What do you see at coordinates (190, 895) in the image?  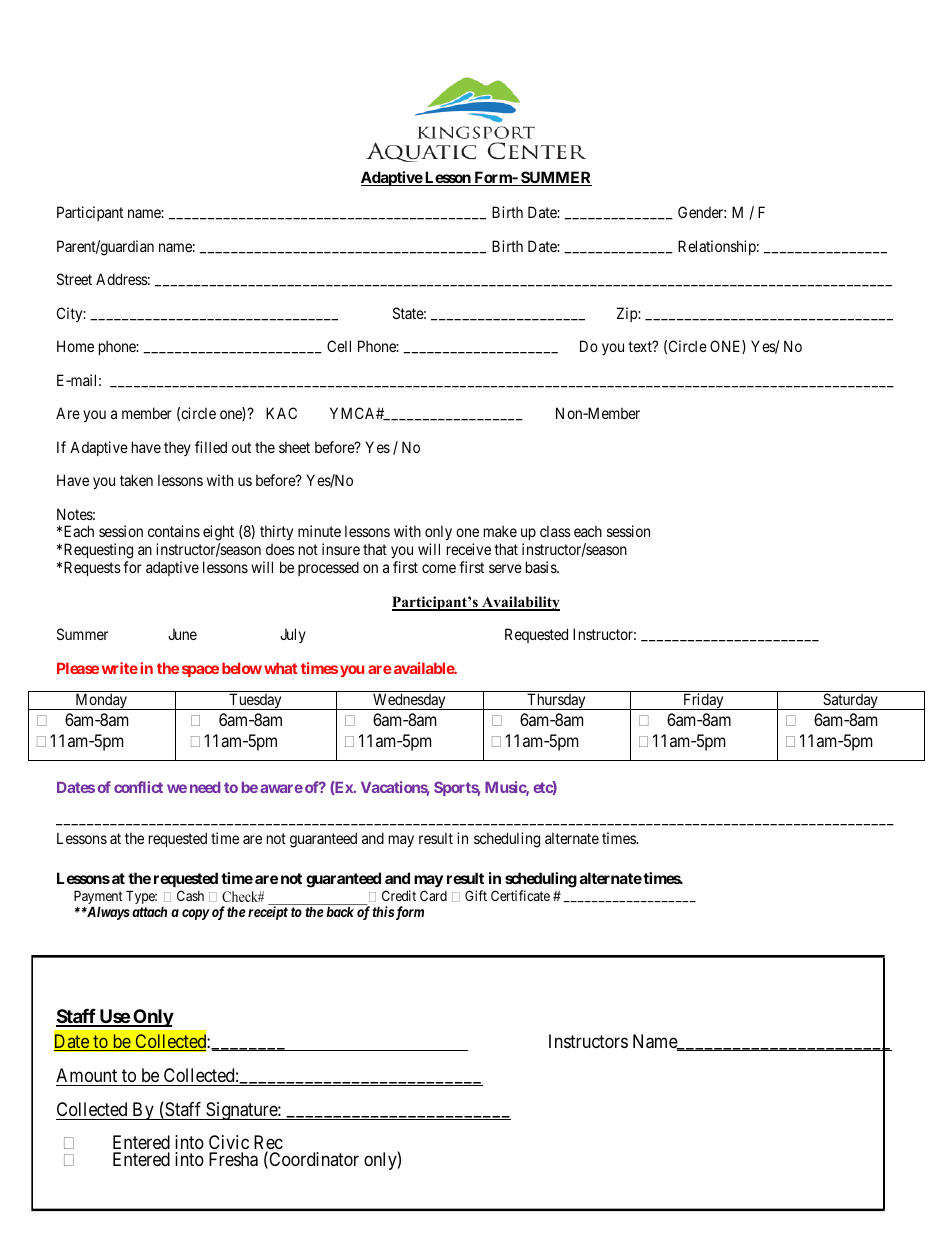 I see `Cash` at bounding box center [190, 895].
